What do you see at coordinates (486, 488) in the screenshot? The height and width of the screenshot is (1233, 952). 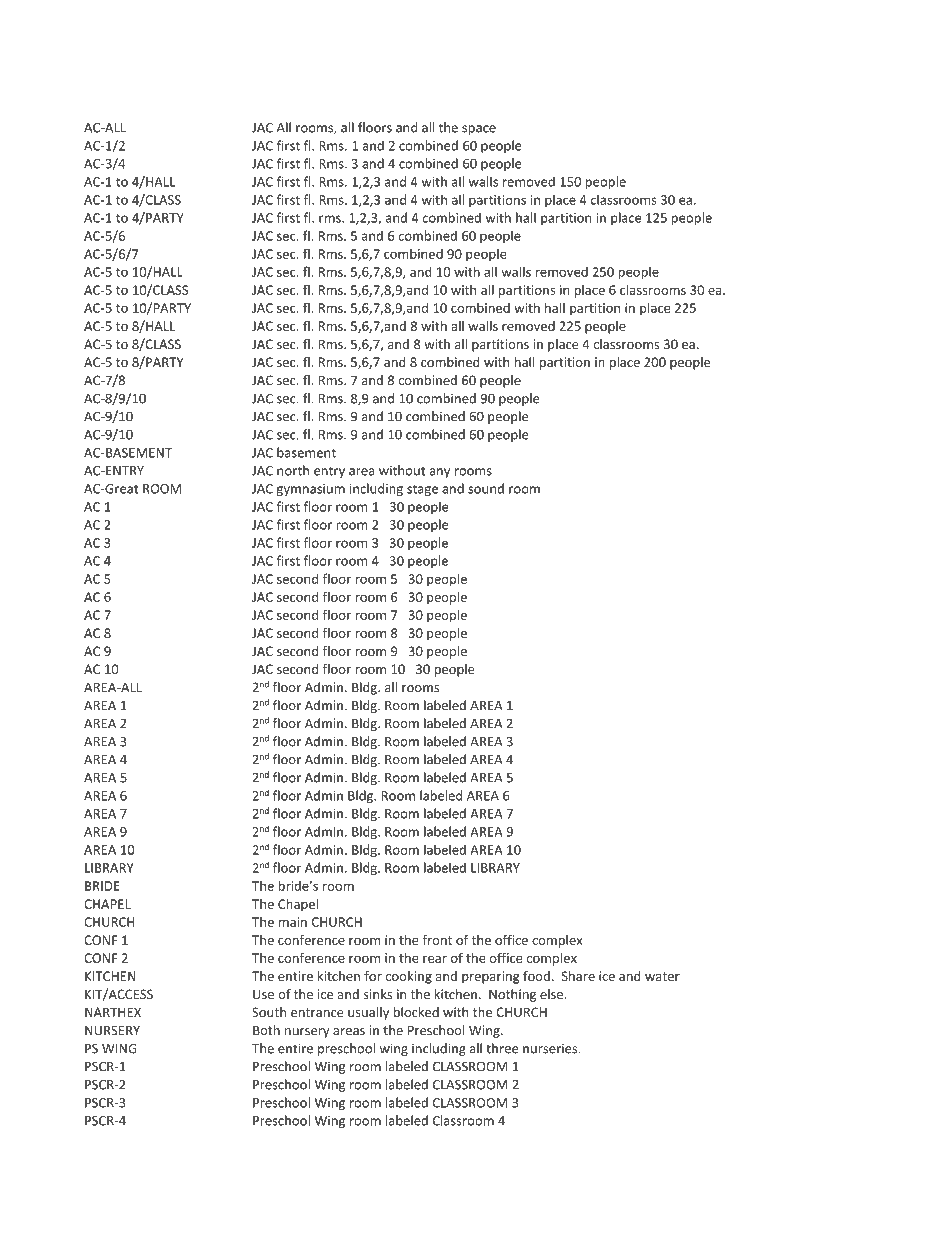 I see `sound` at bounding box center [486, 488].
